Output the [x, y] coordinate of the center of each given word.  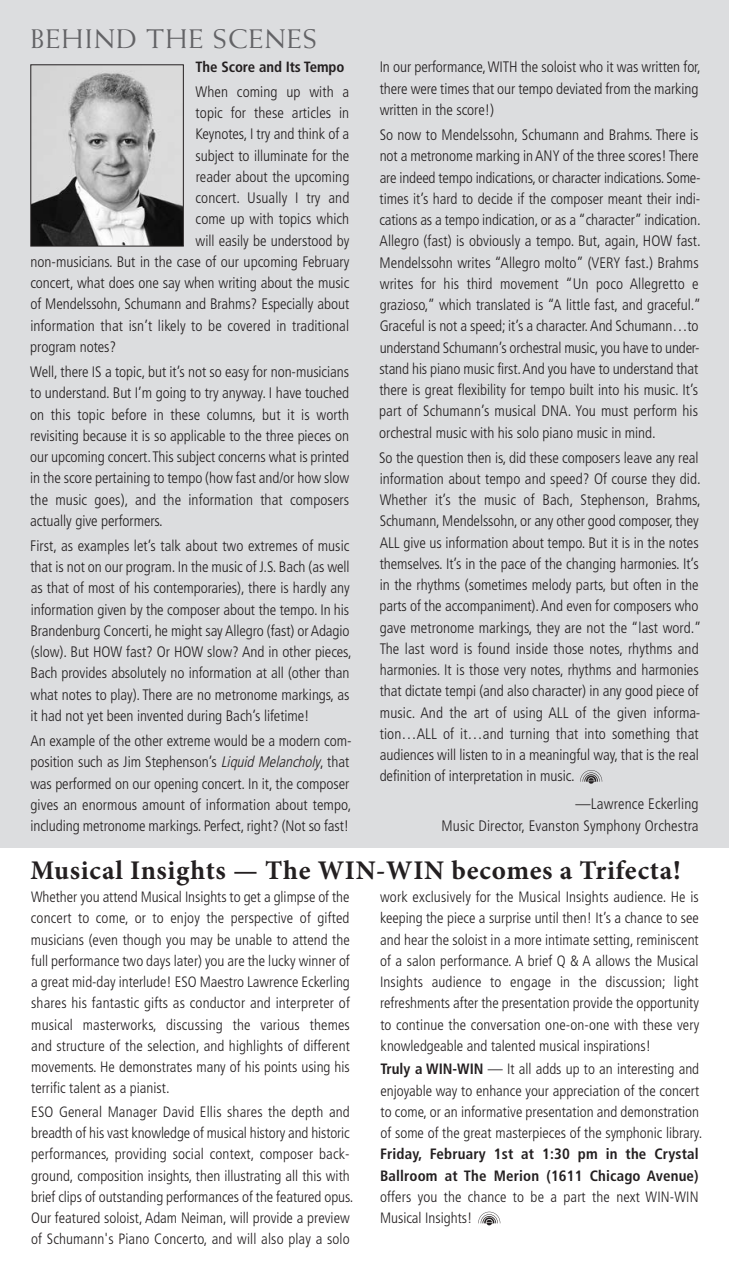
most [101, 588]
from [617, 88]
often [647, 584]
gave [392, 631]
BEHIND [83, 38]
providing [140, 1155]
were [424, 90]
